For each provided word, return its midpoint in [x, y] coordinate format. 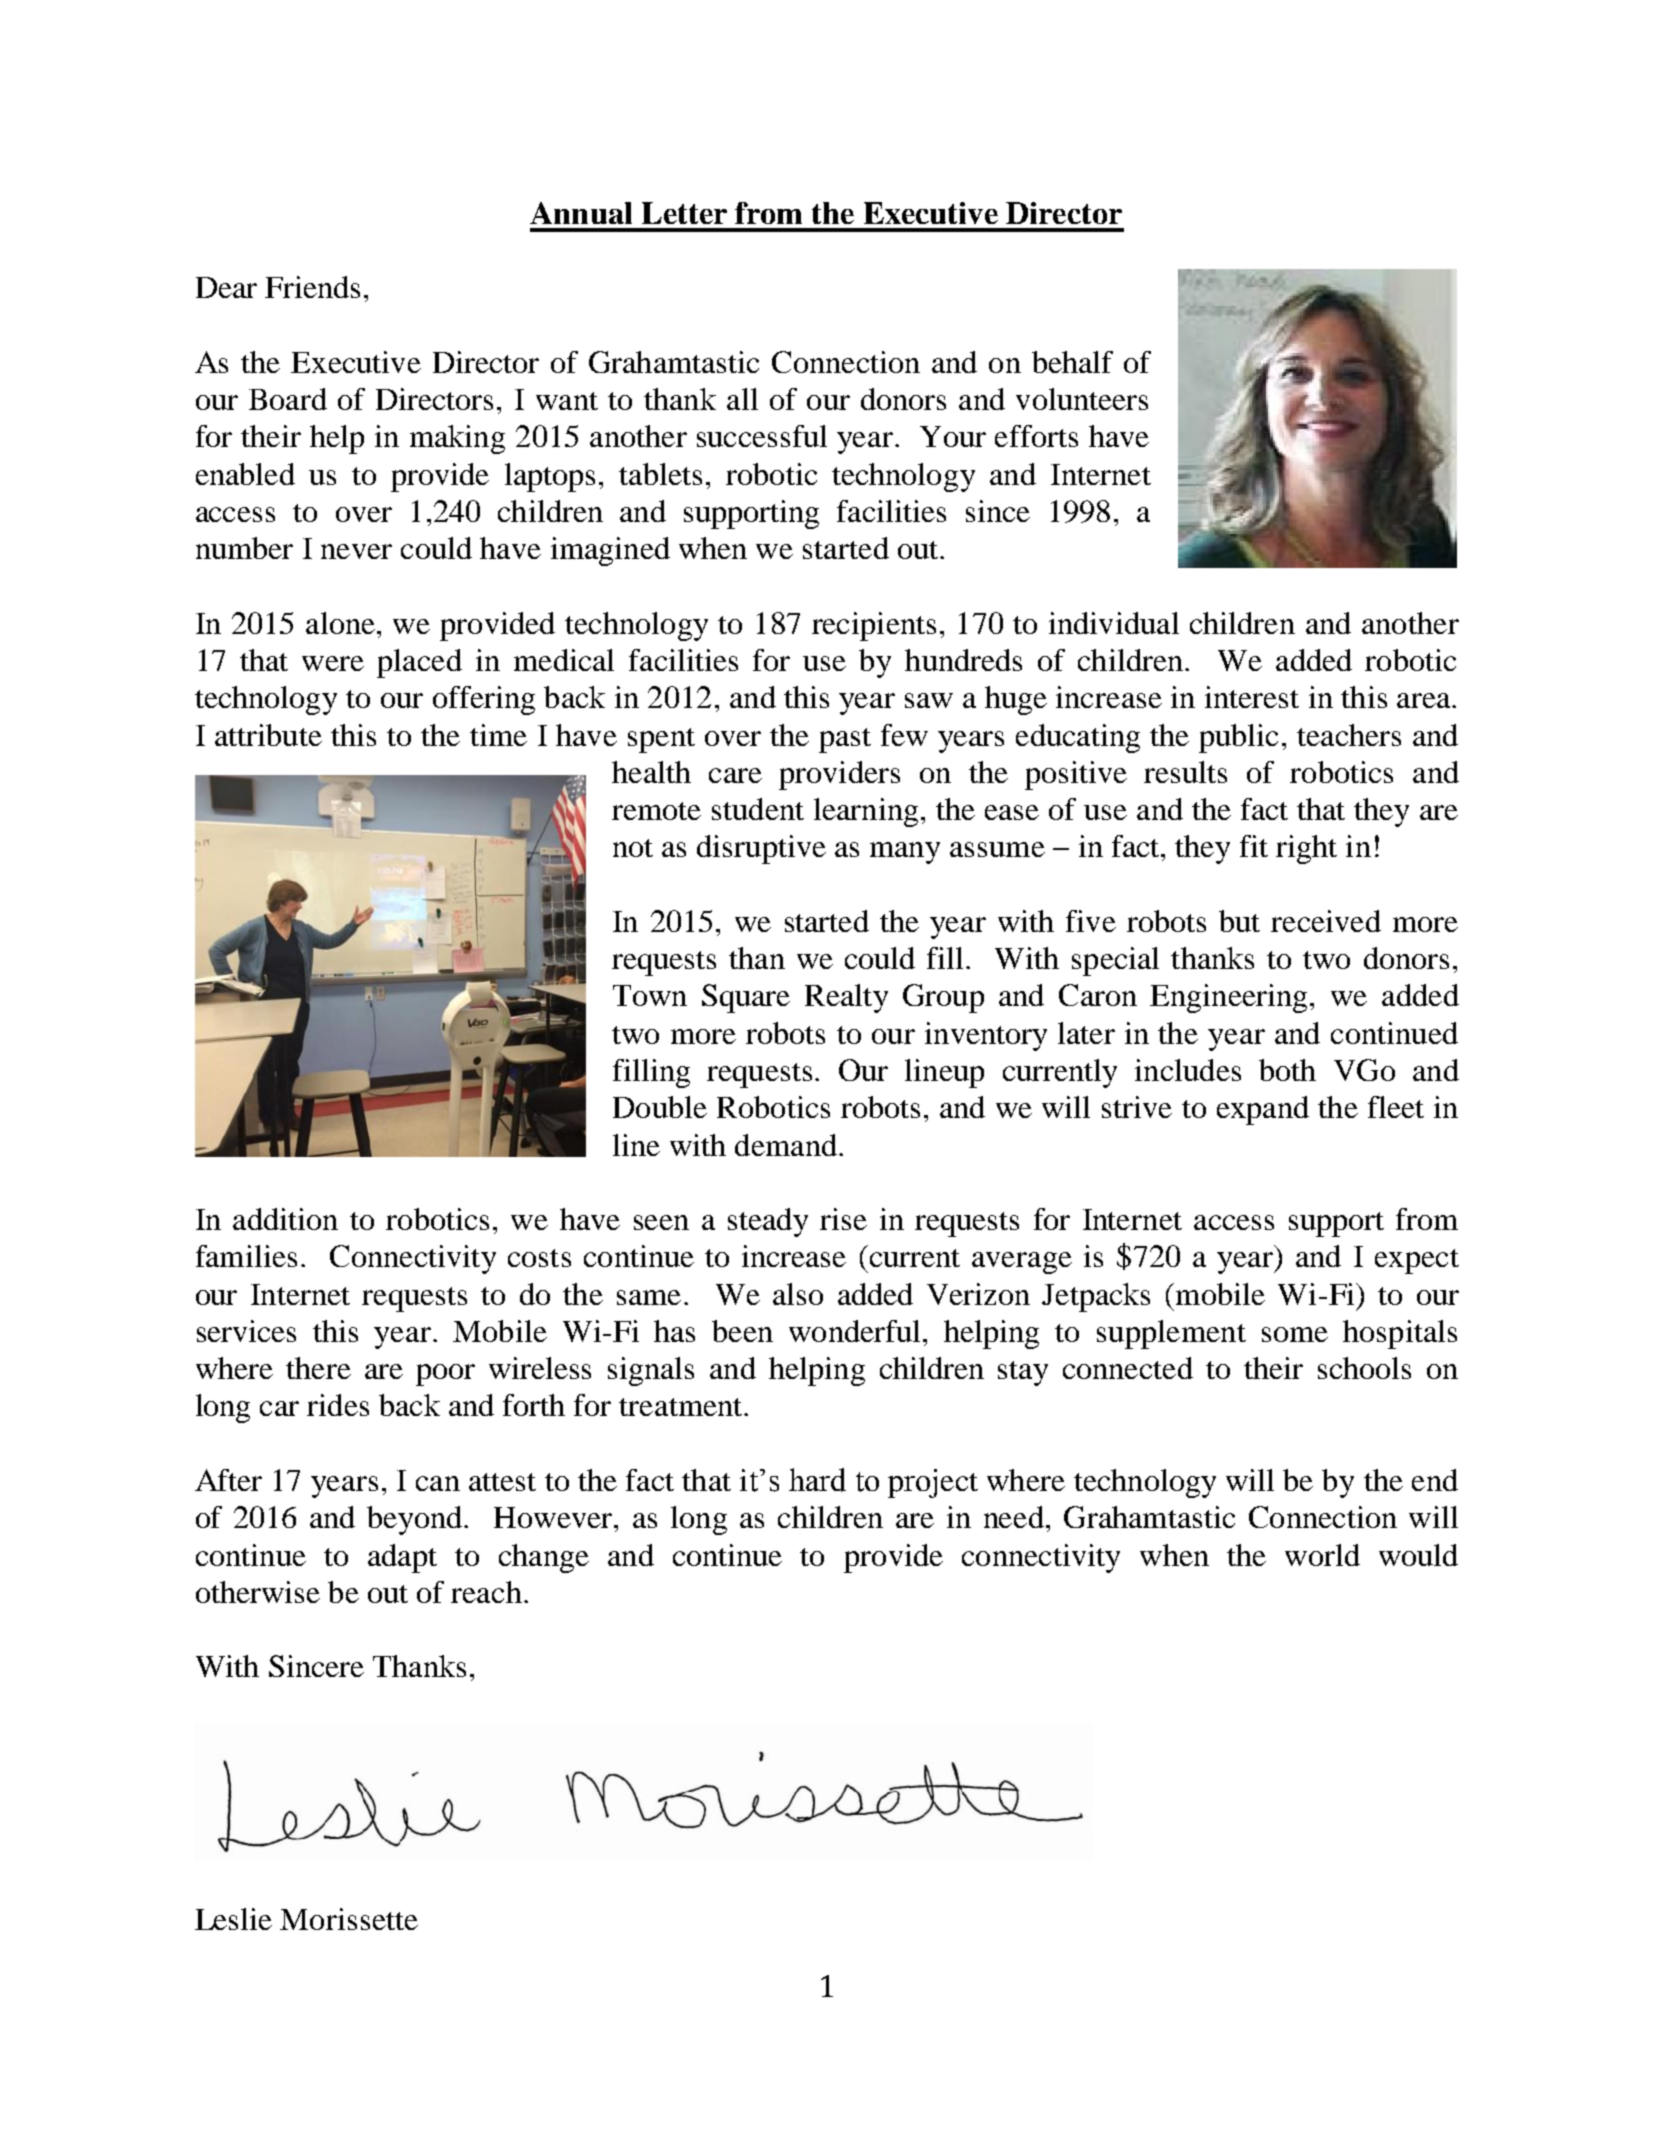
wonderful [854, 1331]
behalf [1072, 362]
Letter [684, 213]
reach [486, 1592]
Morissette [349, 1919]
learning [866, 812]
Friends [312, 287]
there [318, 1368]
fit [1254, 846]
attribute [268, 735]
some [1295, 1334]
